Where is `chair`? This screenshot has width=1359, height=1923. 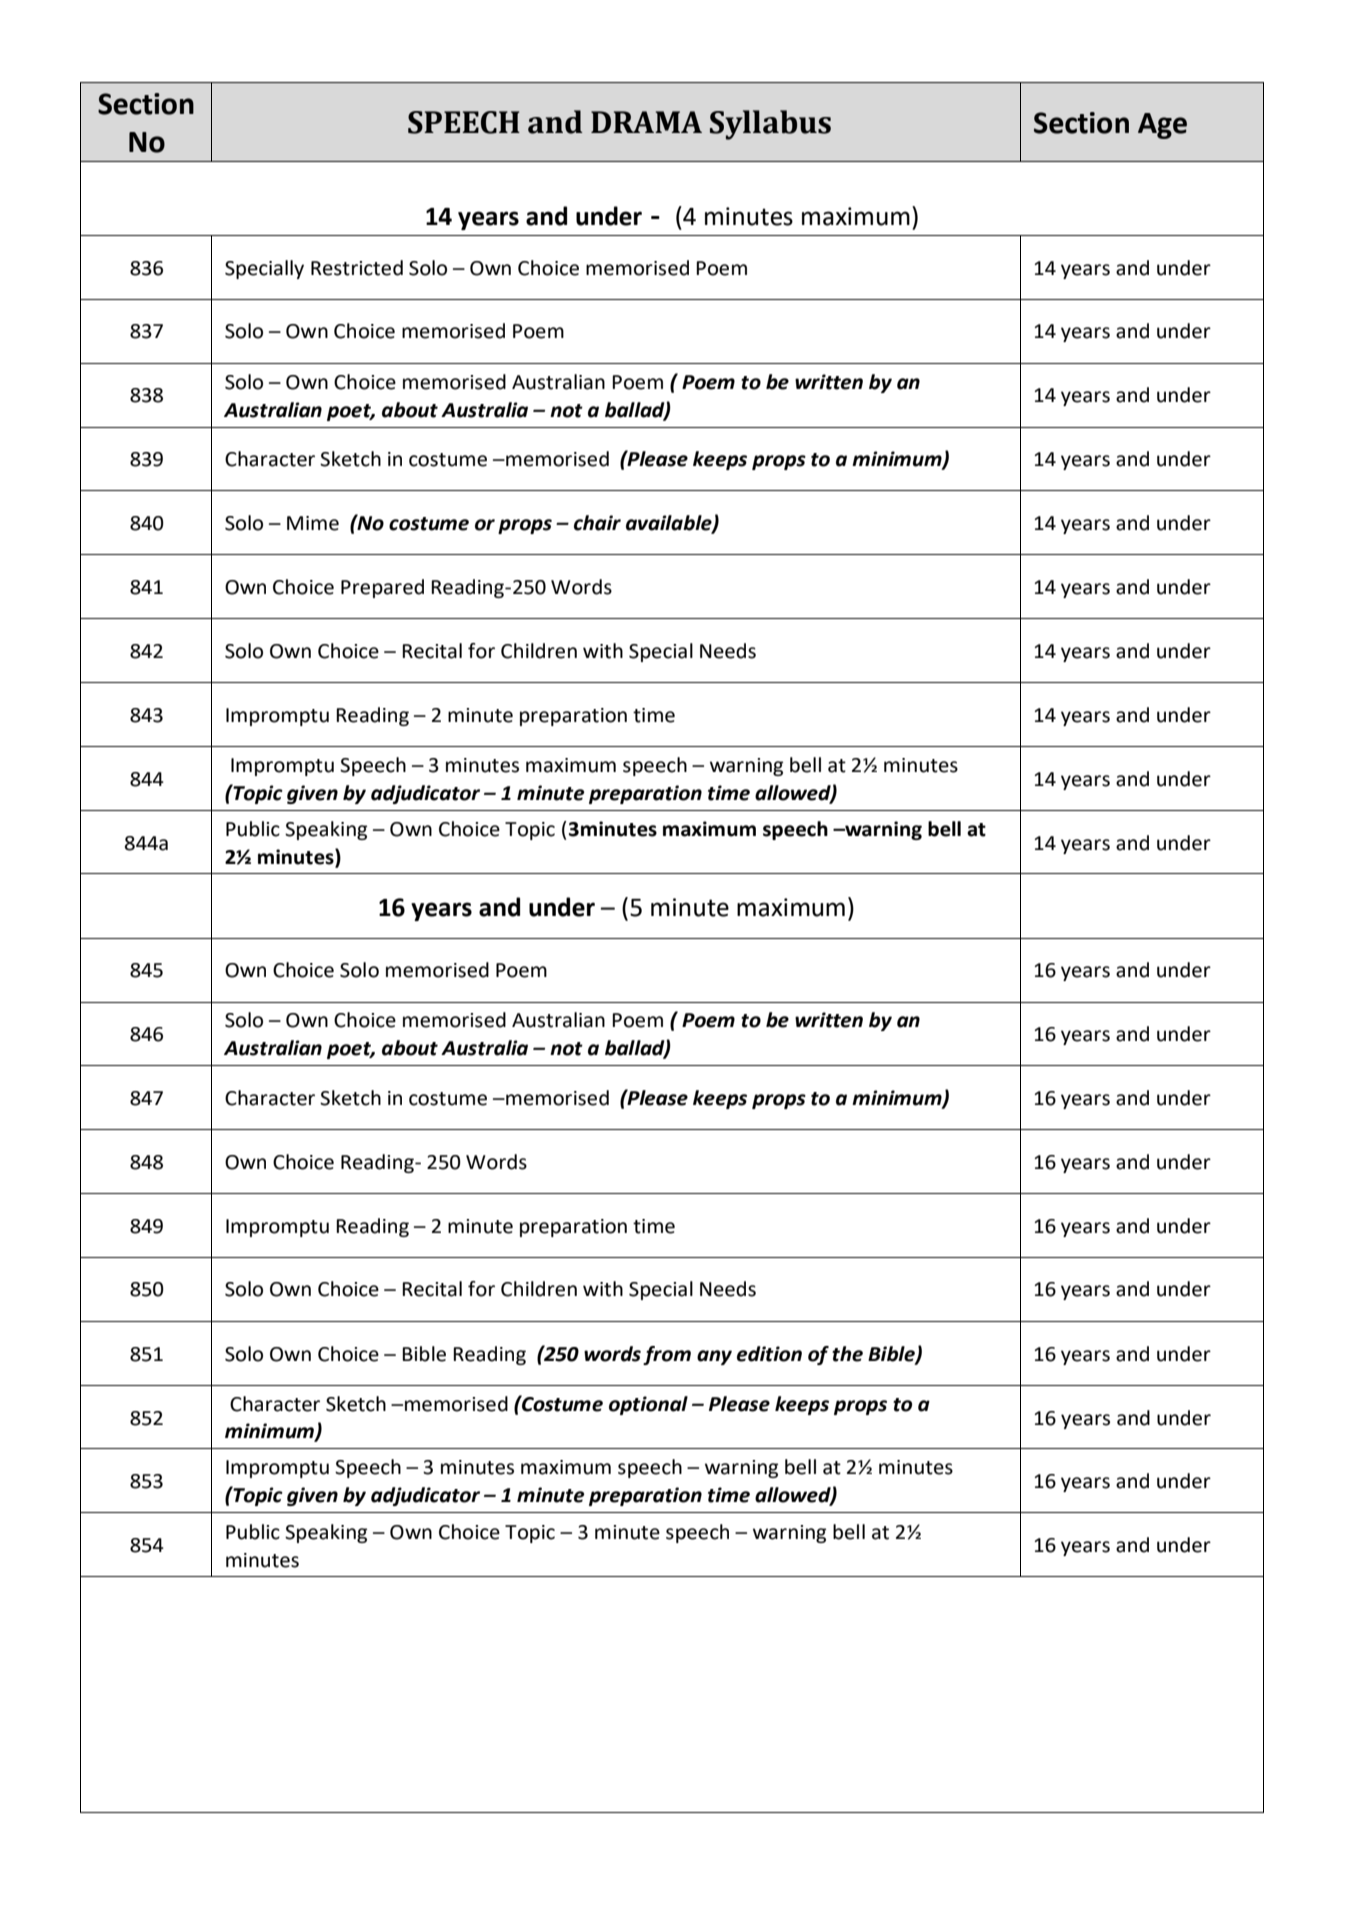 chair is located at coordinates (597, 523).
